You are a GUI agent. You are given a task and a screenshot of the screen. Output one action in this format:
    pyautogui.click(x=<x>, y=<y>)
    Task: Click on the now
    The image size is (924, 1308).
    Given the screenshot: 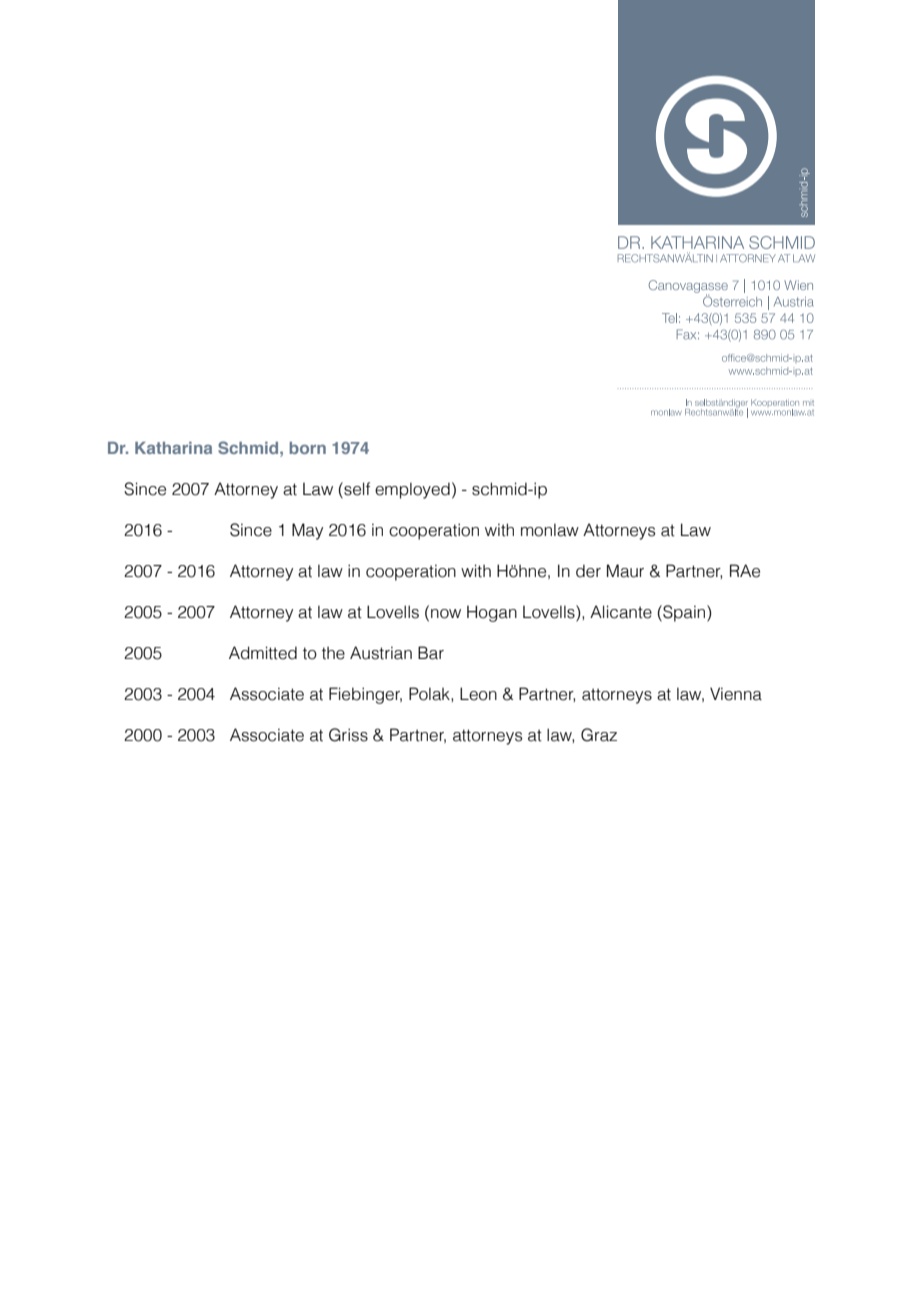 What is the action you would take?
    pyautogui.click(x=446, y=614)
